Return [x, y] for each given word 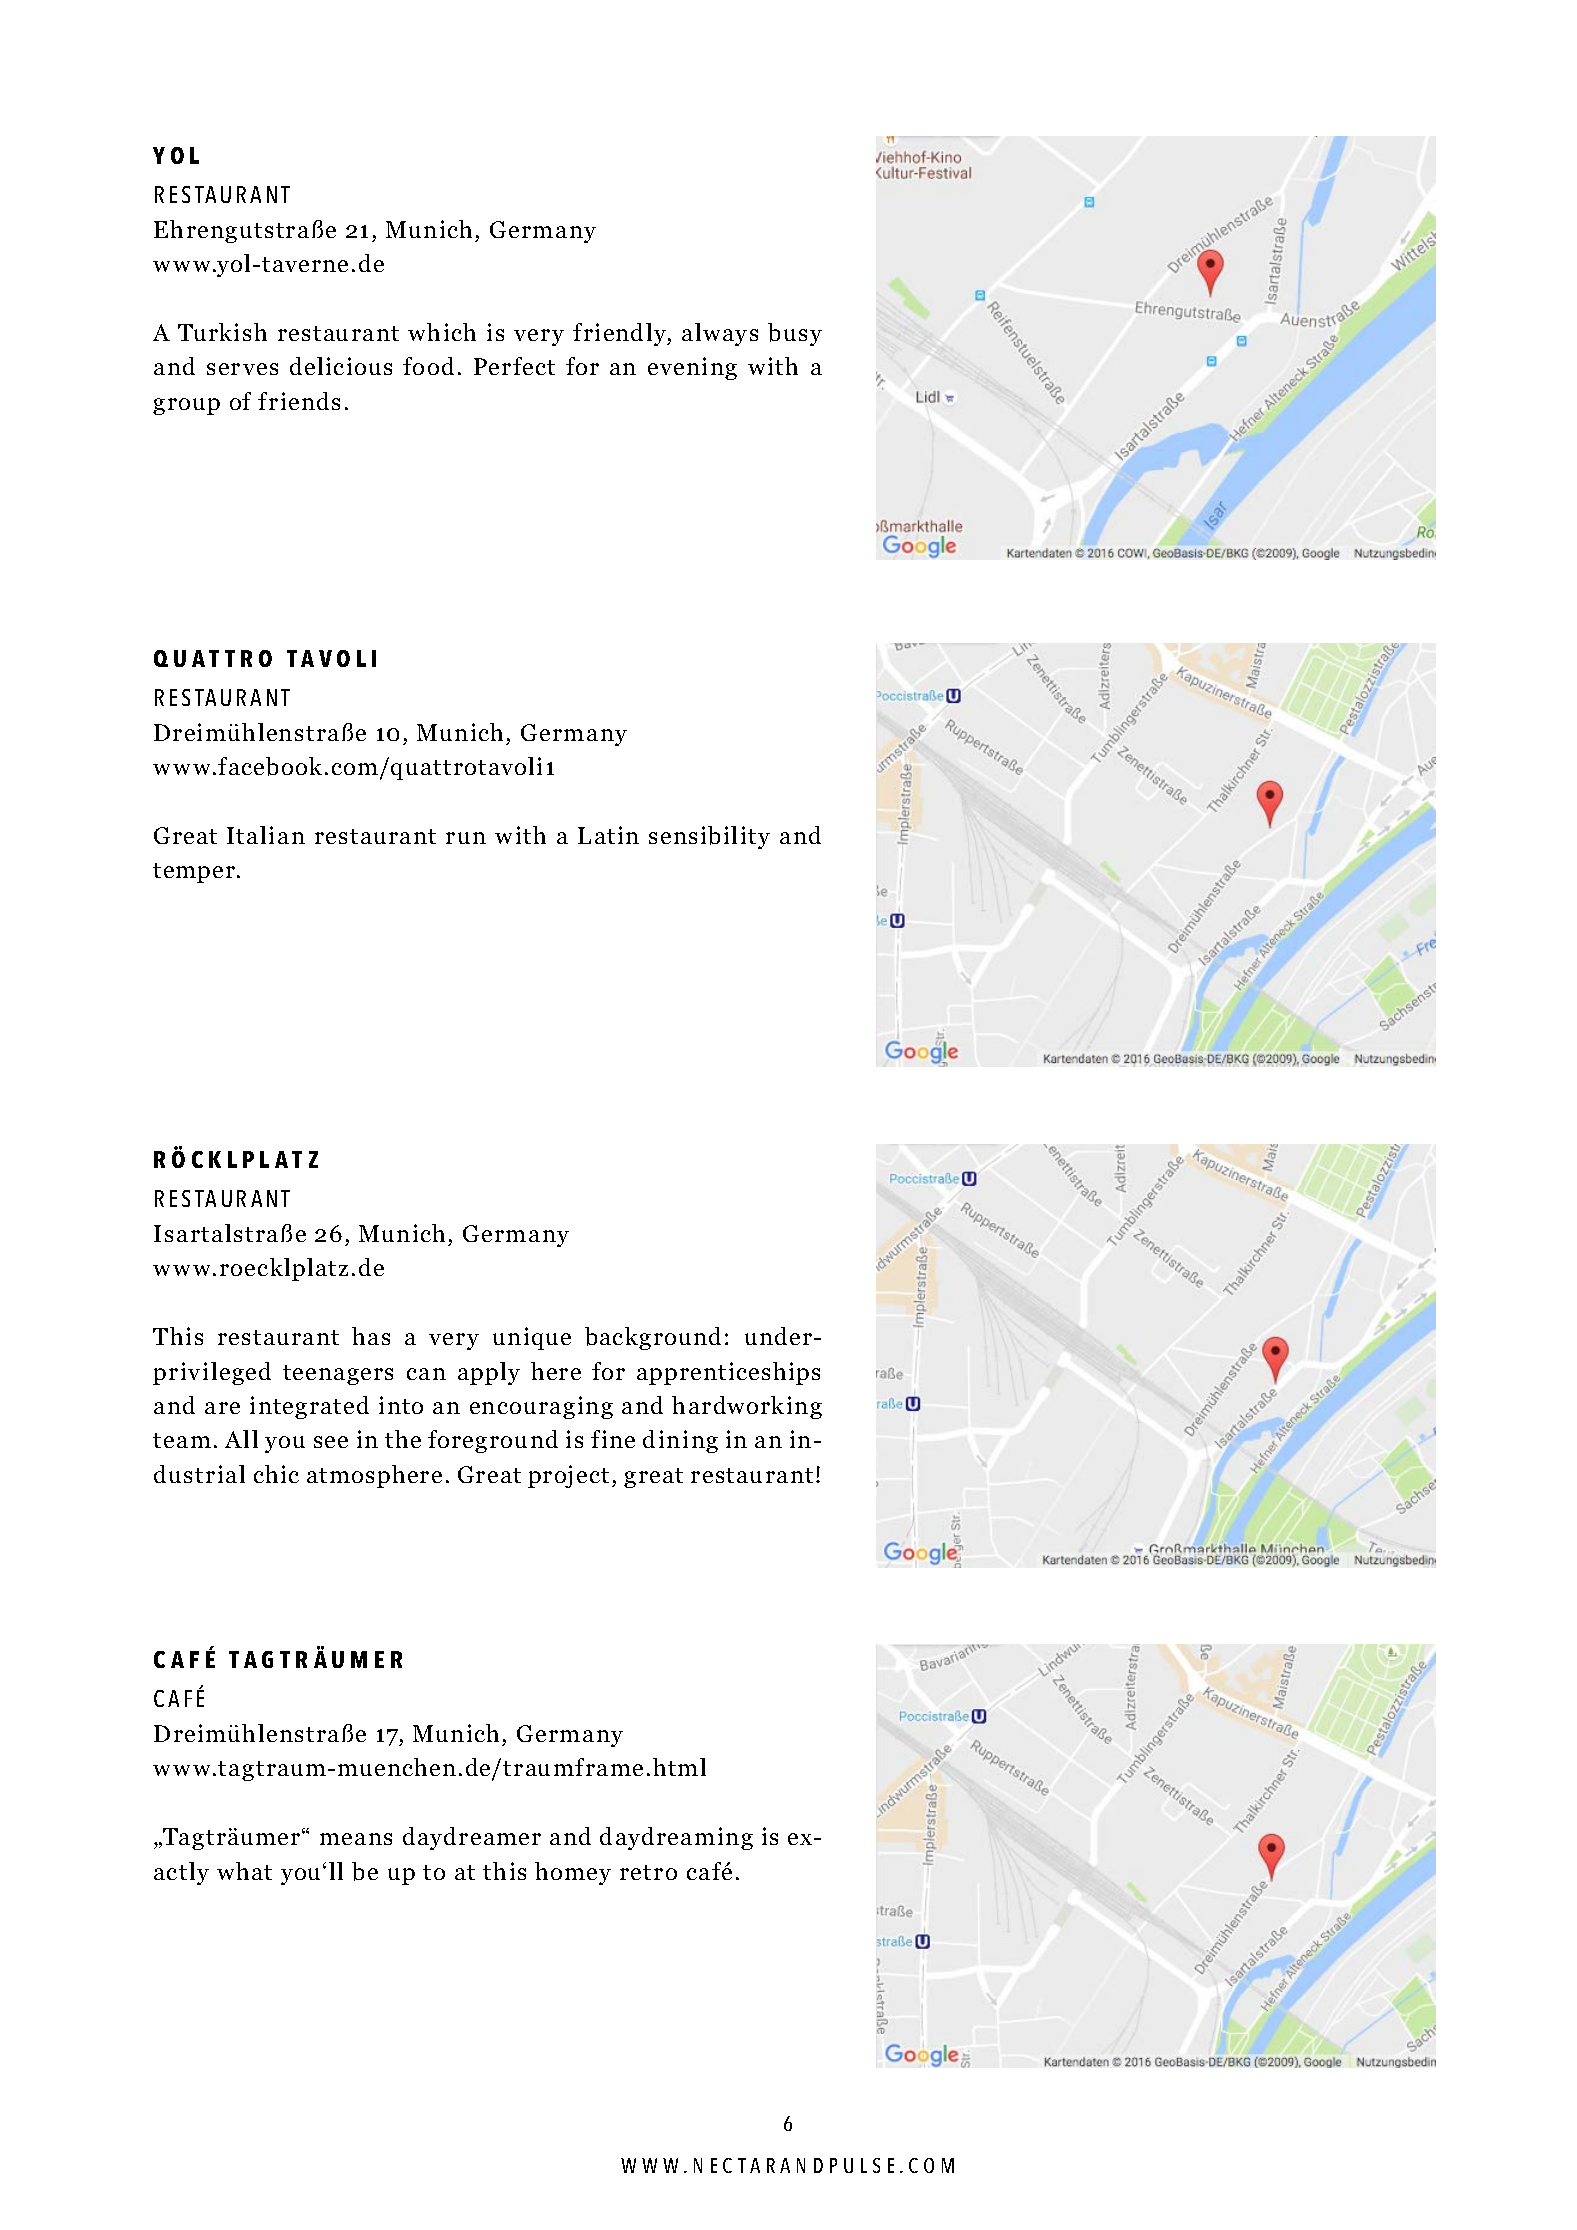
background [653, 1338]
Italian [266, 835]
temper [195, 873]
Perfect [514, 366]
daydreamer [472, 1838]
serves [242, 369]
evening [692, 368]
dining [680, 1441]
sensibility [709, 837]
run [466, 838]
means [356, 1839]
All [241, 1439]
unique [532, 1338]
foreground [493, 1441]
